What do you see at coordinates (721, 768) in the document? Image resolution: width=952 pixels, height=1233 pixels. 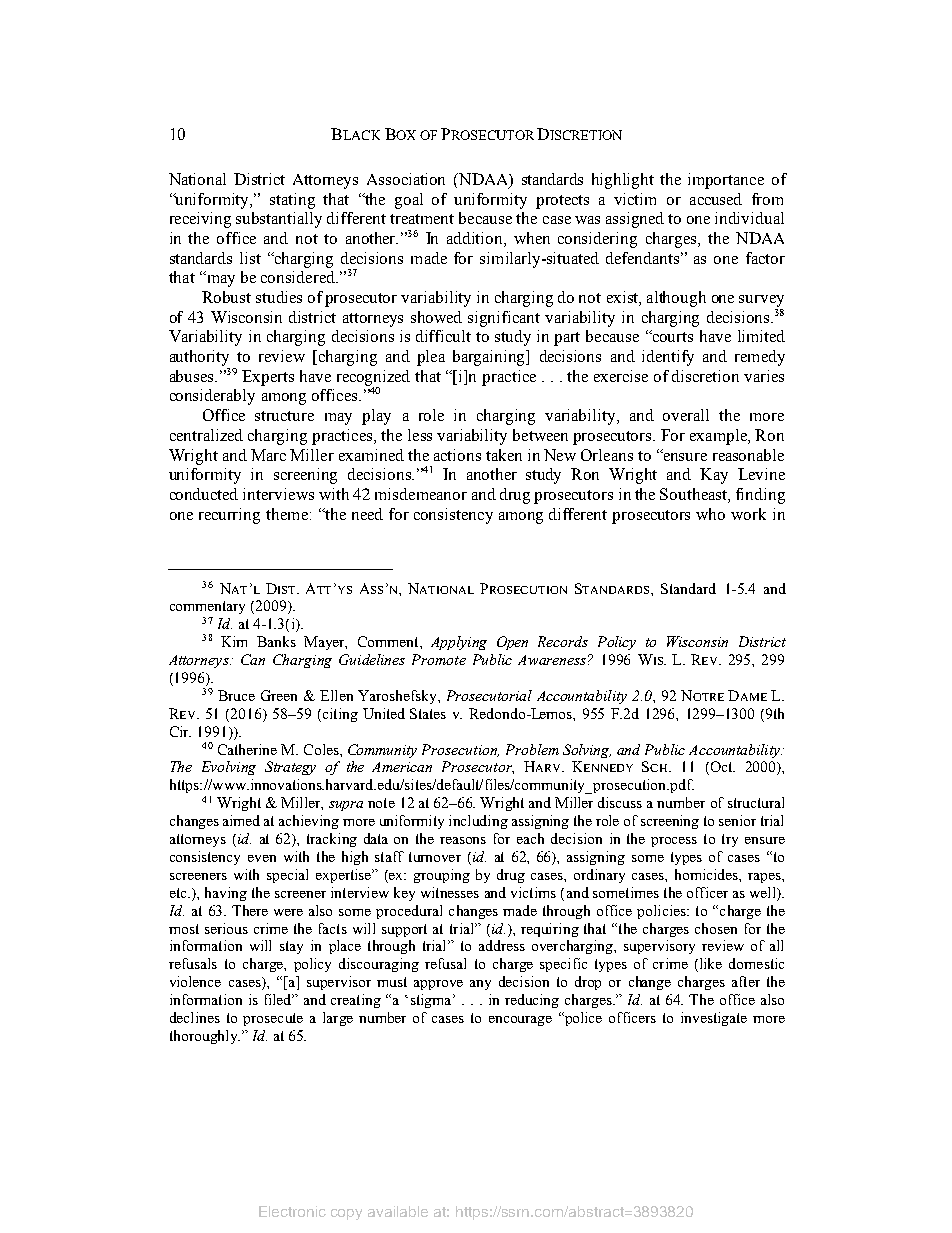 I see `Oct` at bounding box center [721, 768].
